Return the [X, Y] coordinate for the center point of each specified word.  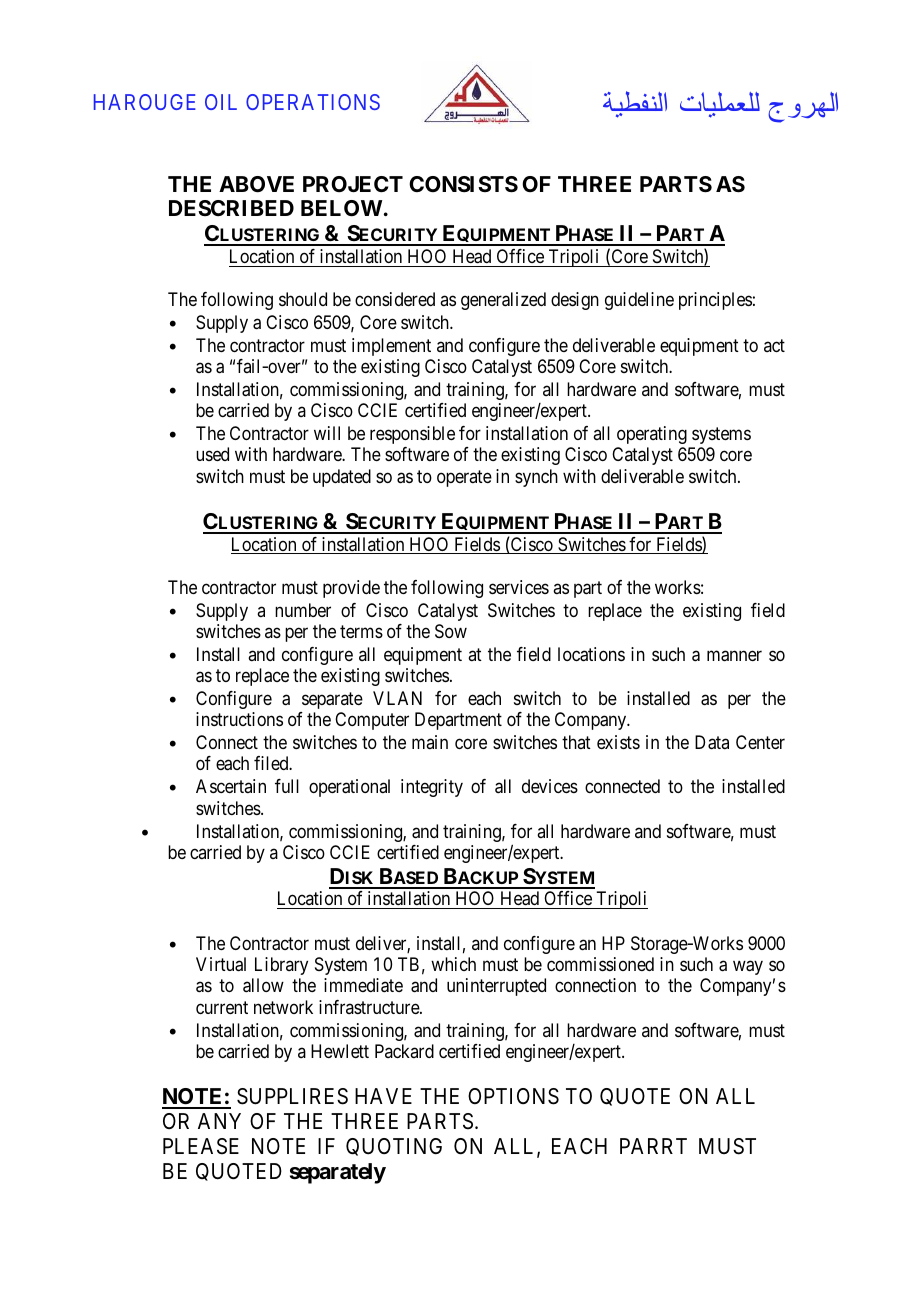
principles [715, 301]
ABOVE [256, 184]
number [303, 610]
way [748, 967]
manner [734, 656]
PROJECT [353, 184]
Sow [451, 631]
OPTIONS [513, 1096]
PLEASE [201, 1146]
